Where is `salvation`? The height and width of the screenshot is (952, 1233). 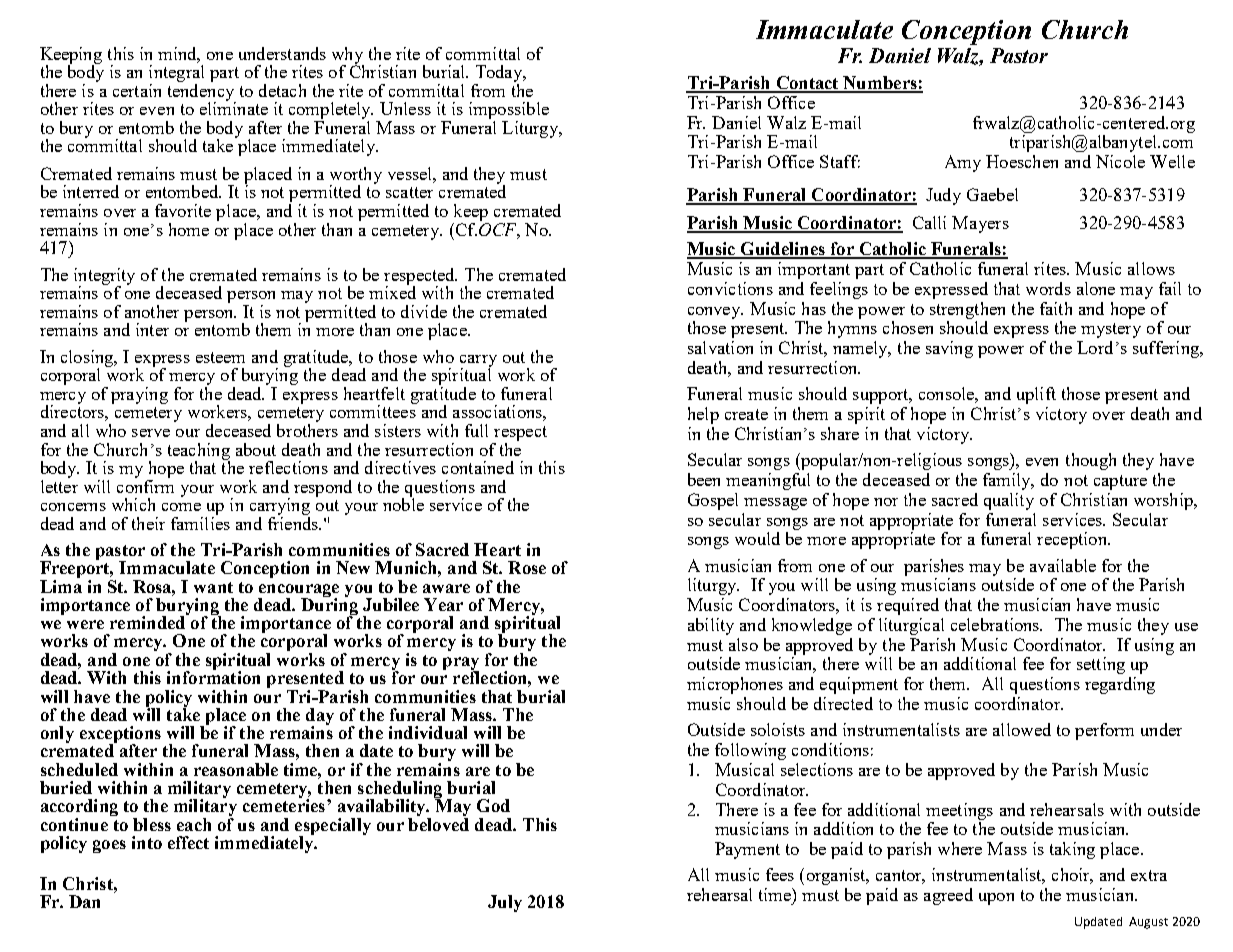 salvation is located at coordinates (720, 347).
